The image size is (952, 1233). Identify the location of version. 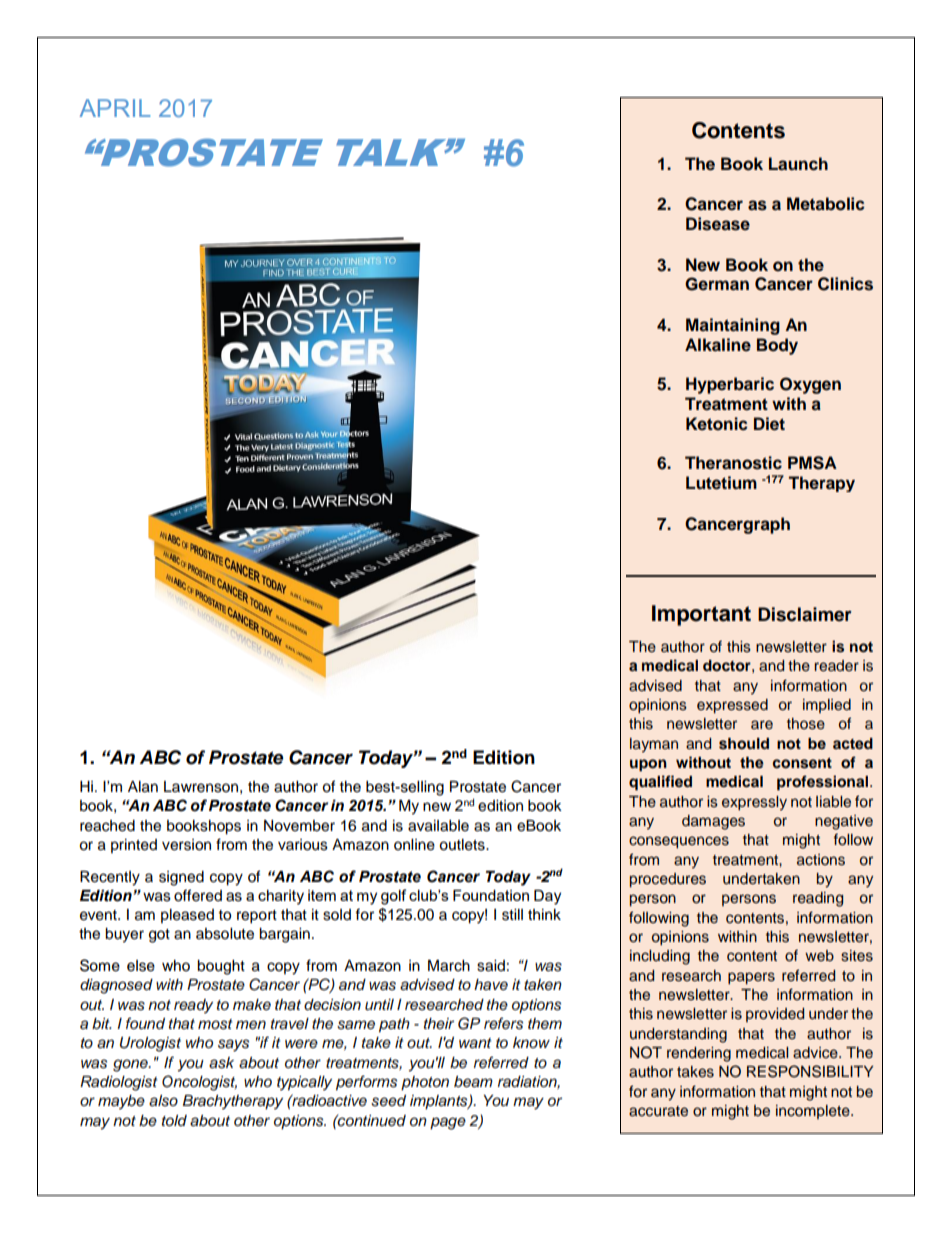
(186, 845).
